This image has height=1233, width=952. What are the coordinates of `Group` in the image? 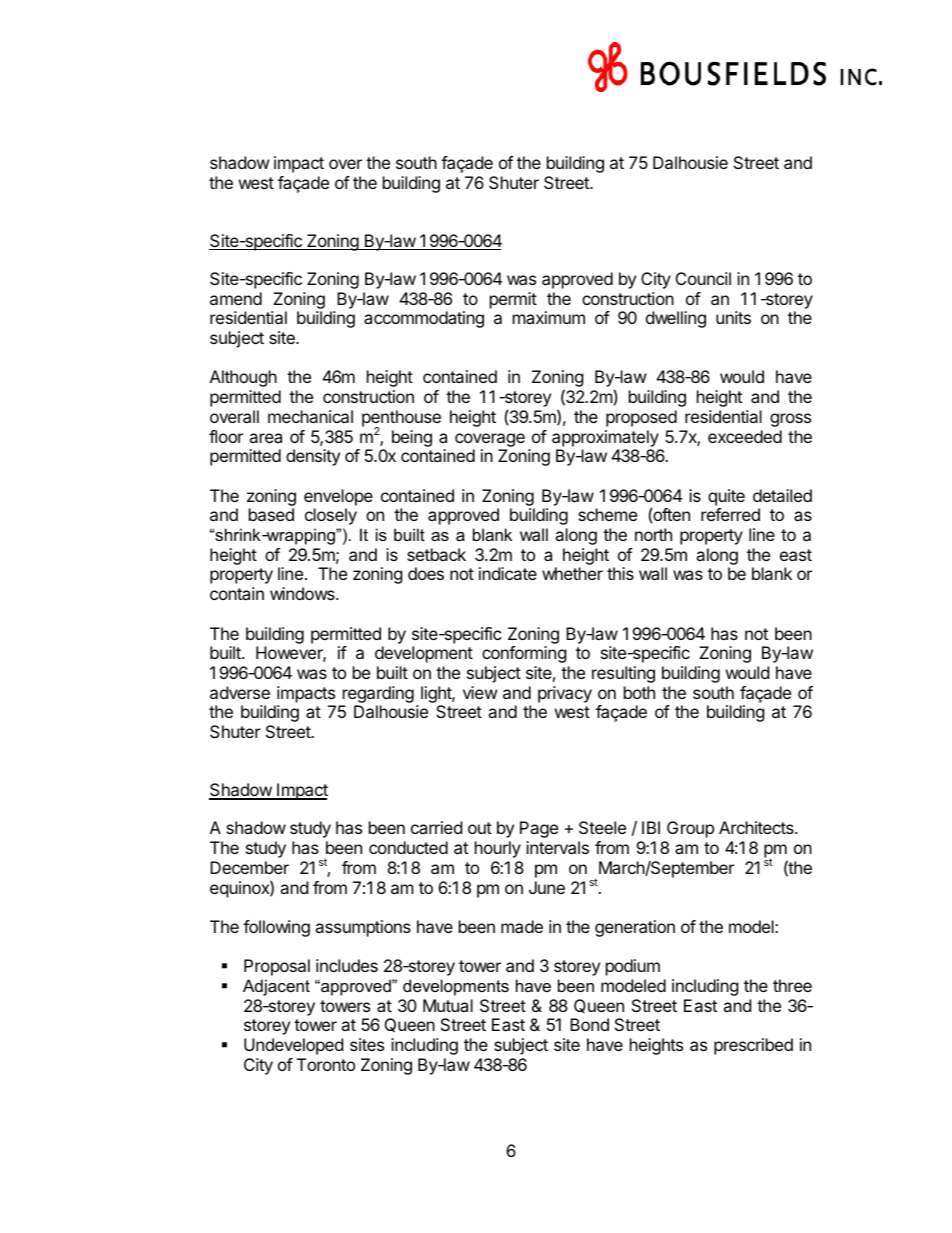 It's located at (690, 829).
